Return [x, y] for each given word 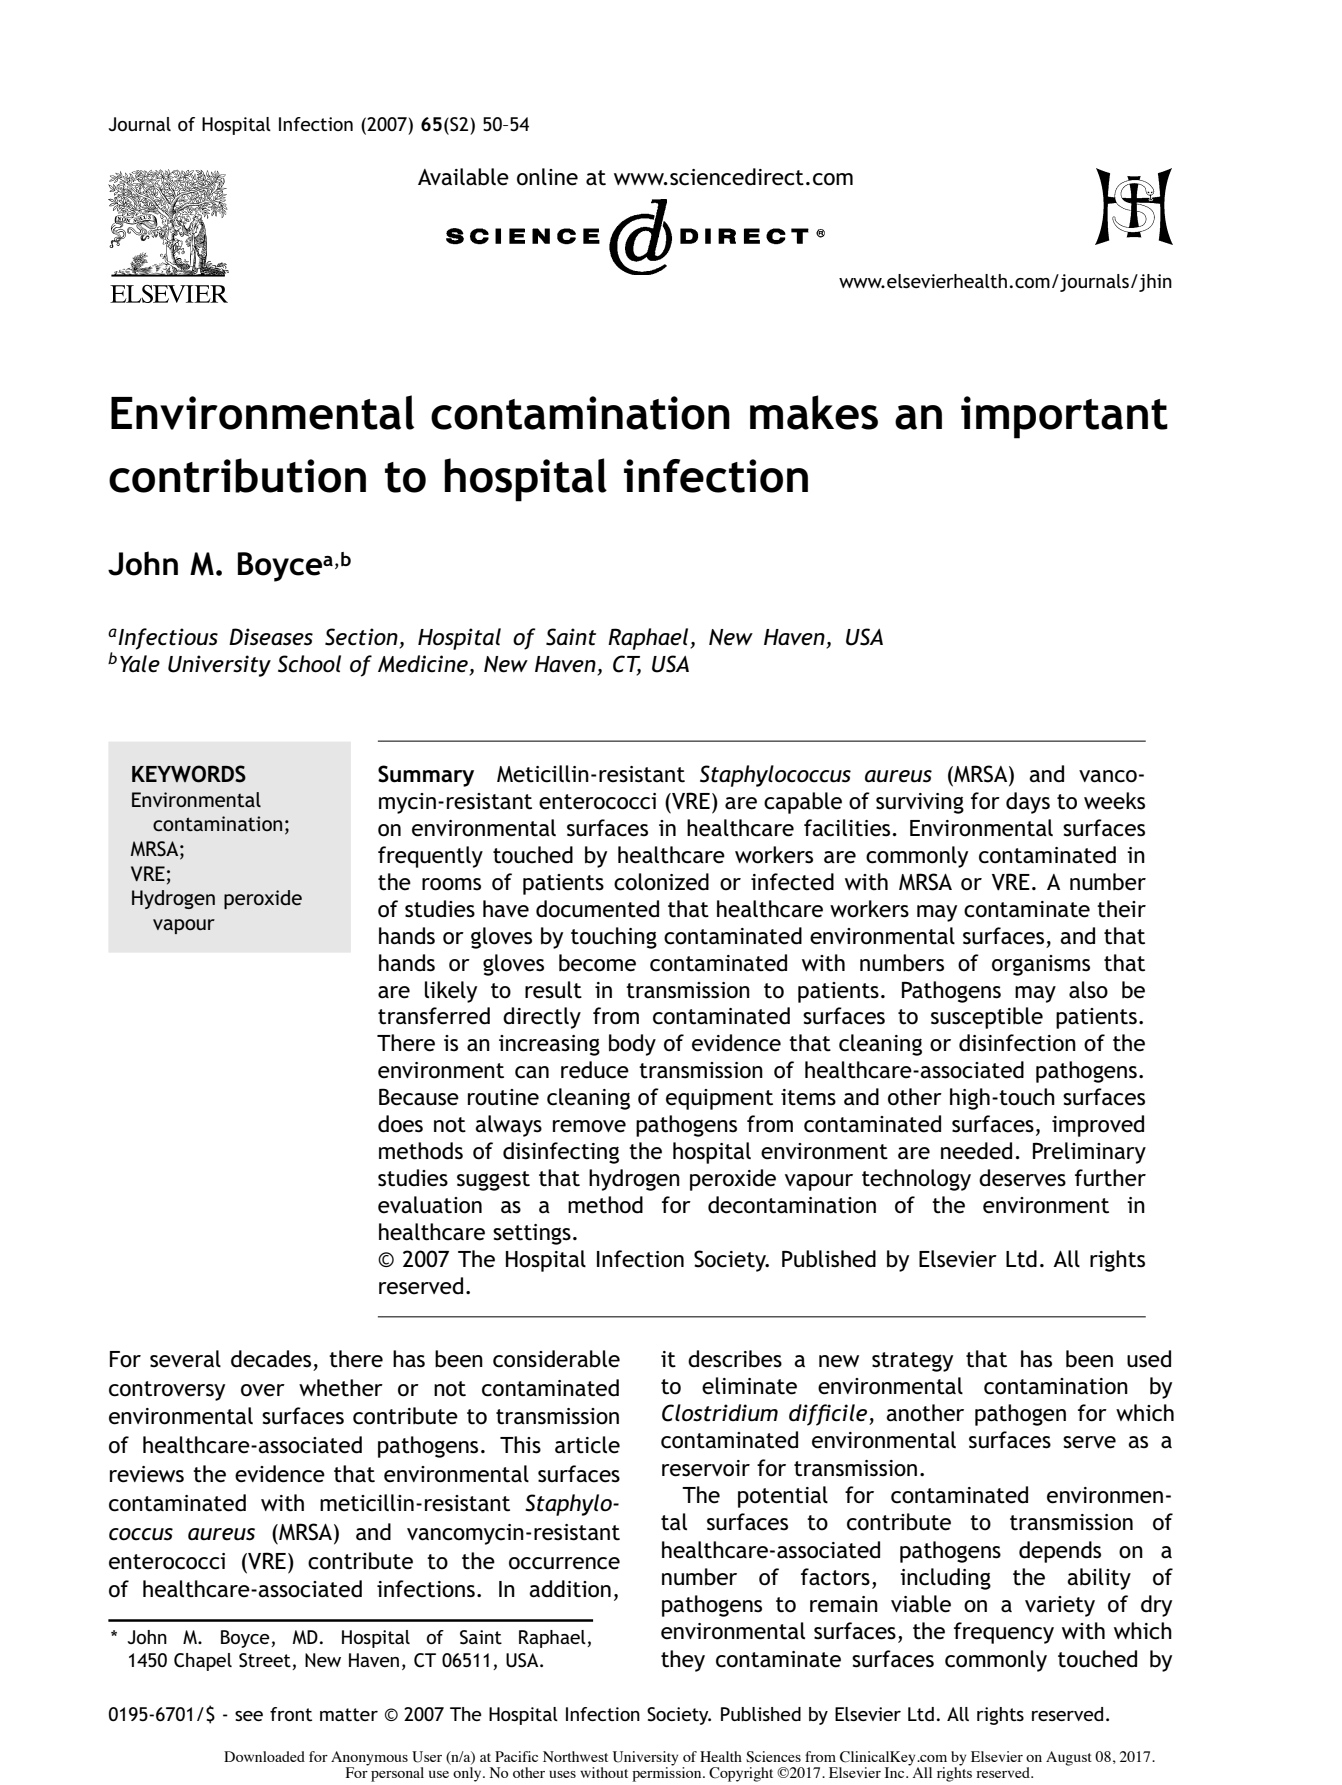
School [309, 664]
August [1069, 1758]
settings [532, 1234]
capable [803, 803]
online [547, 177]
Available [463, 177]
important [1064, 417]
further [1110, 1178]
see [249, 1716]
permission [668, 1773]
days [1028, 803]
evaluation [430, 1205]
